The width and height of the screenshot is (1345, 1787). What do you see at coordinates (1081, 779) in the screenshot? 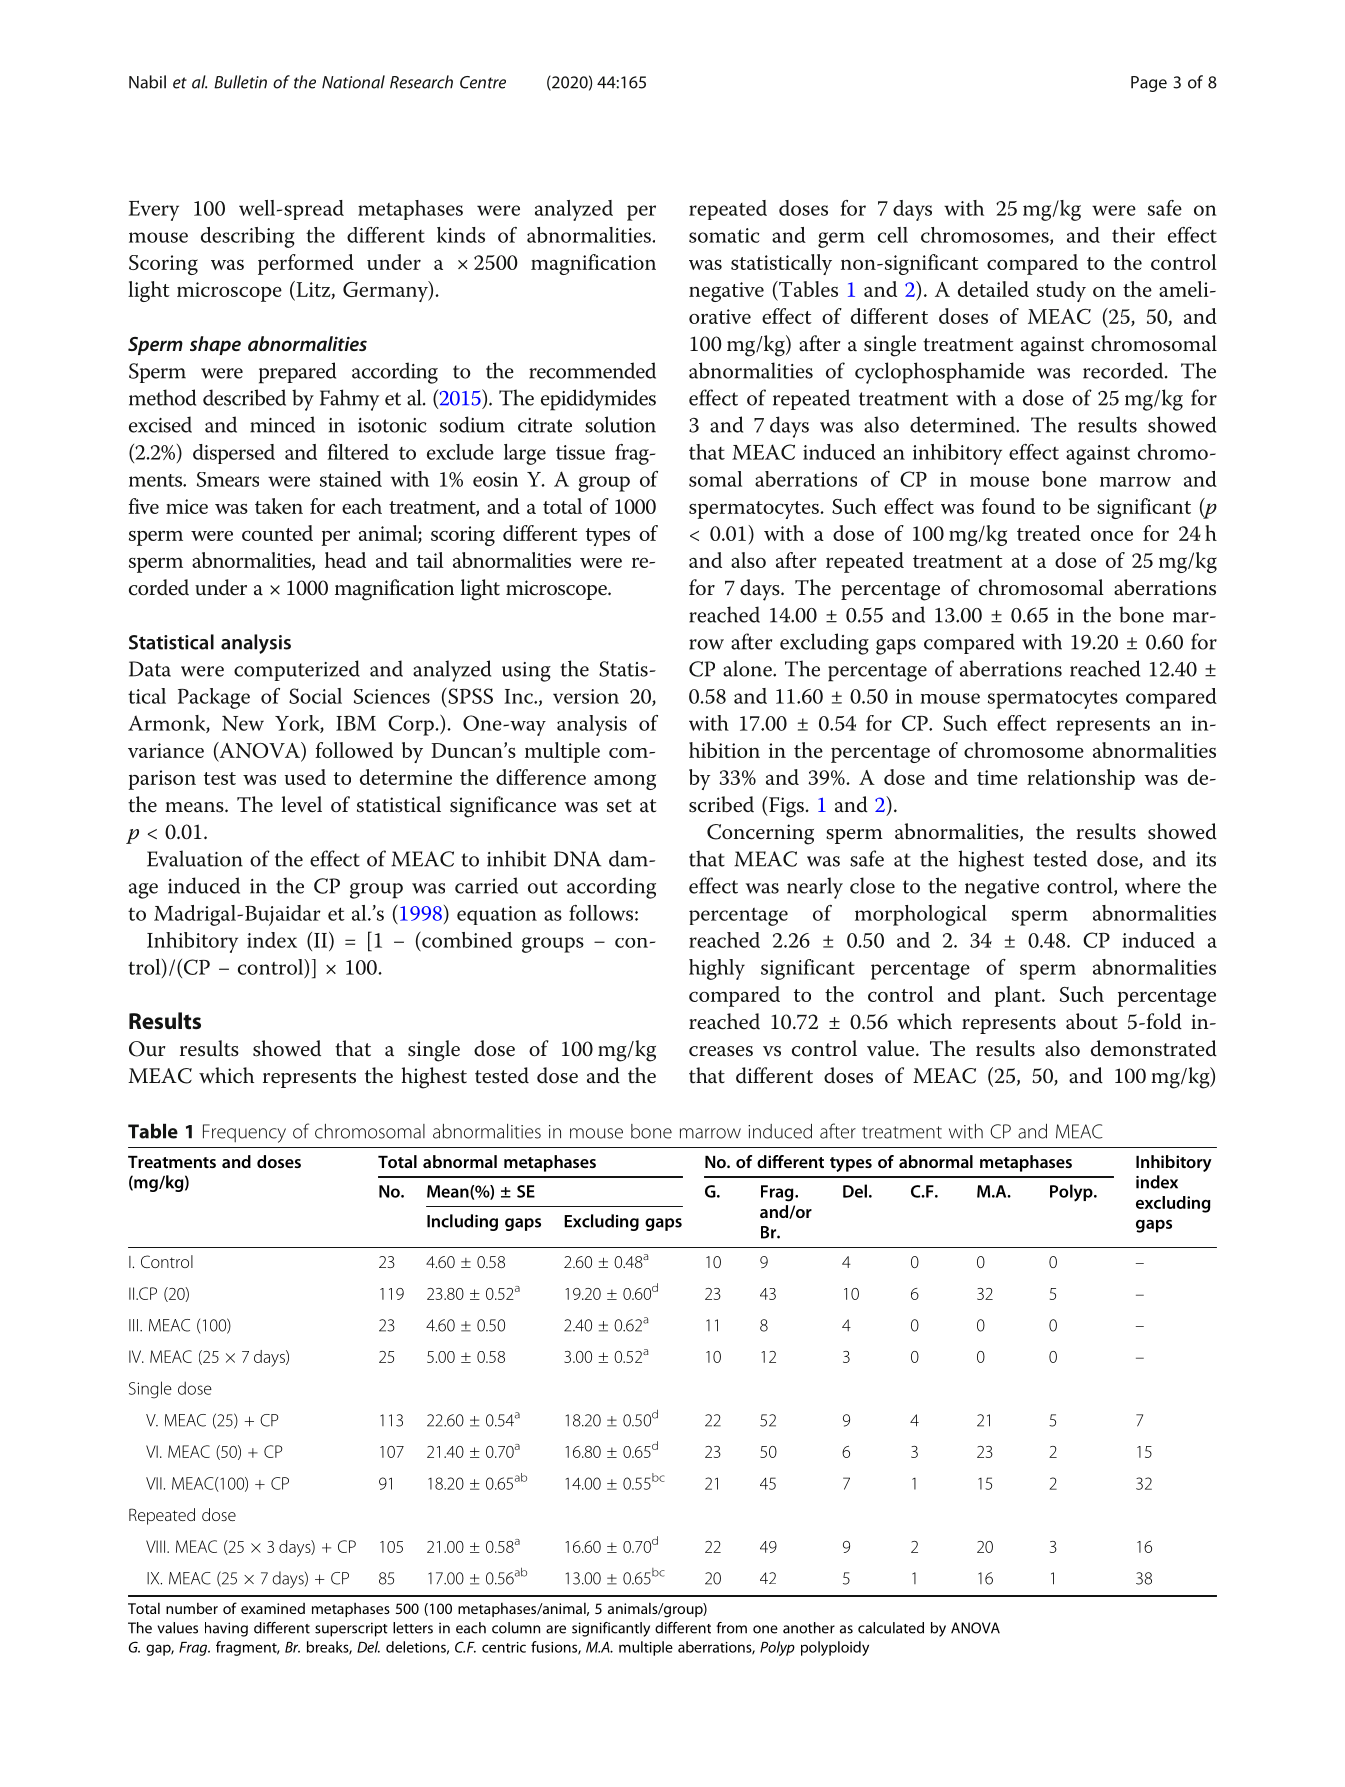
I see `relationship` at bounding box center [1081, 779].
